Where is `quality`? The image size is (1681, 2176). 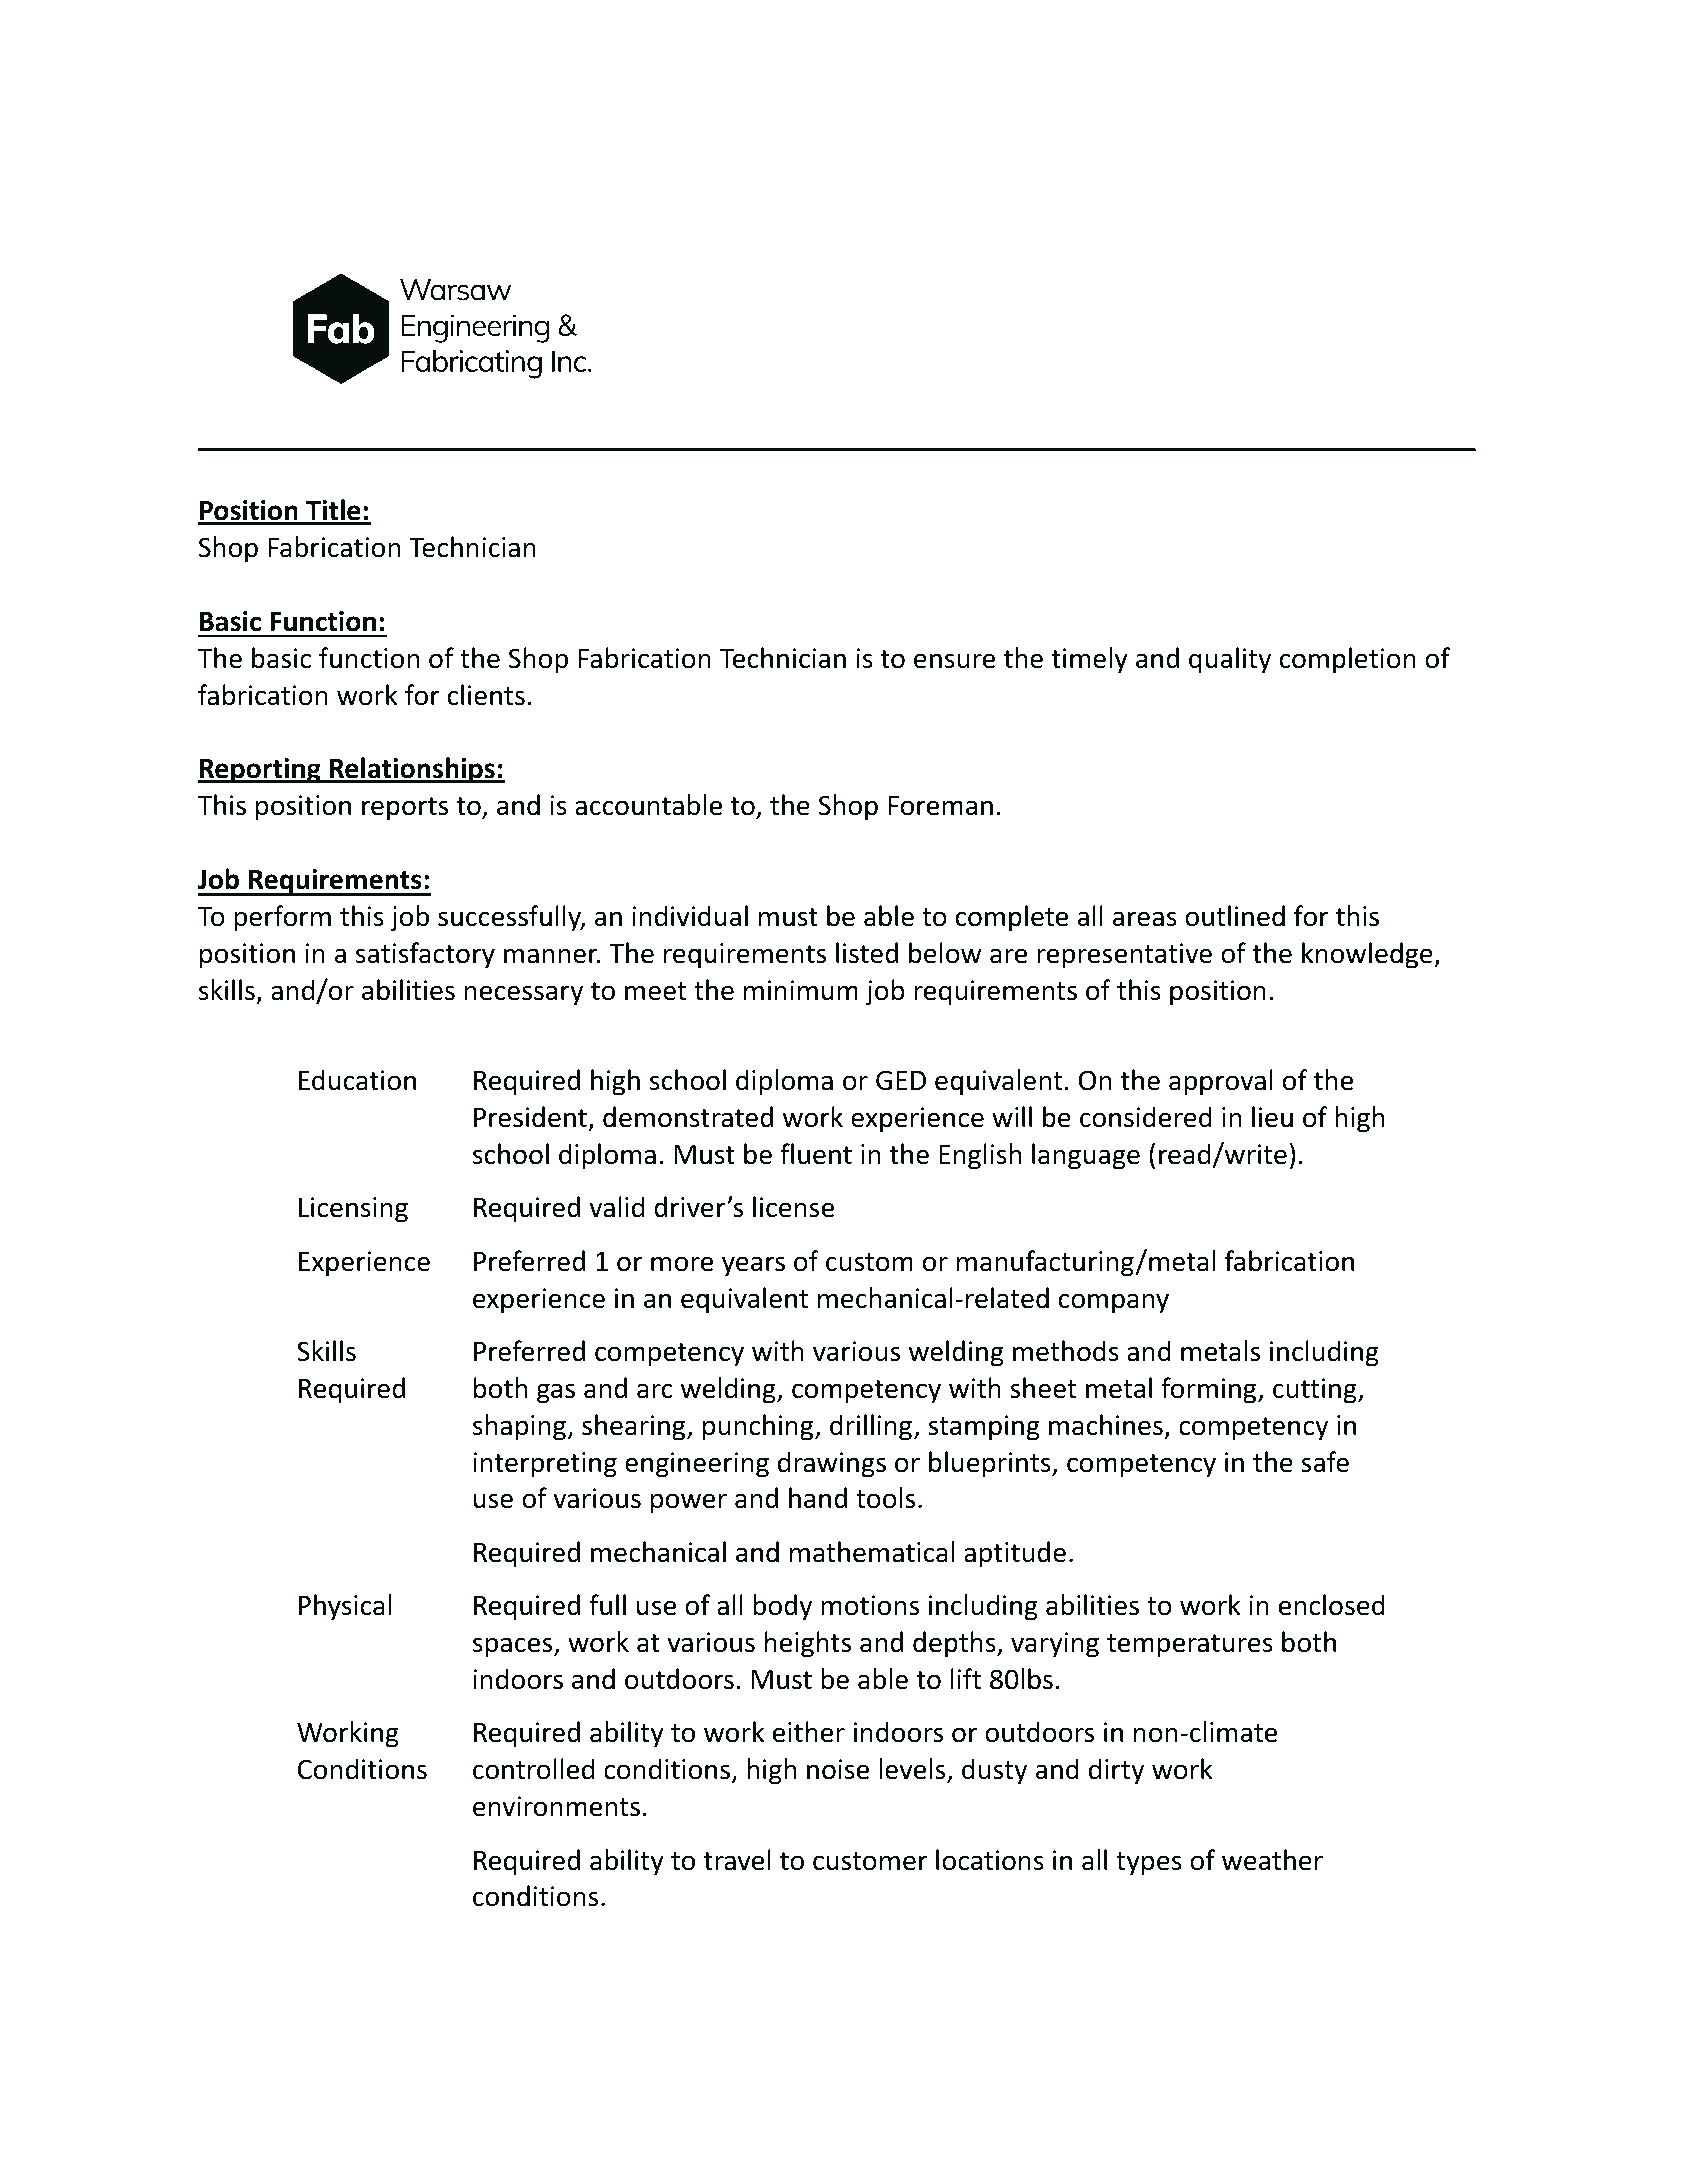 quality is located at coordinates (1230, 660).
